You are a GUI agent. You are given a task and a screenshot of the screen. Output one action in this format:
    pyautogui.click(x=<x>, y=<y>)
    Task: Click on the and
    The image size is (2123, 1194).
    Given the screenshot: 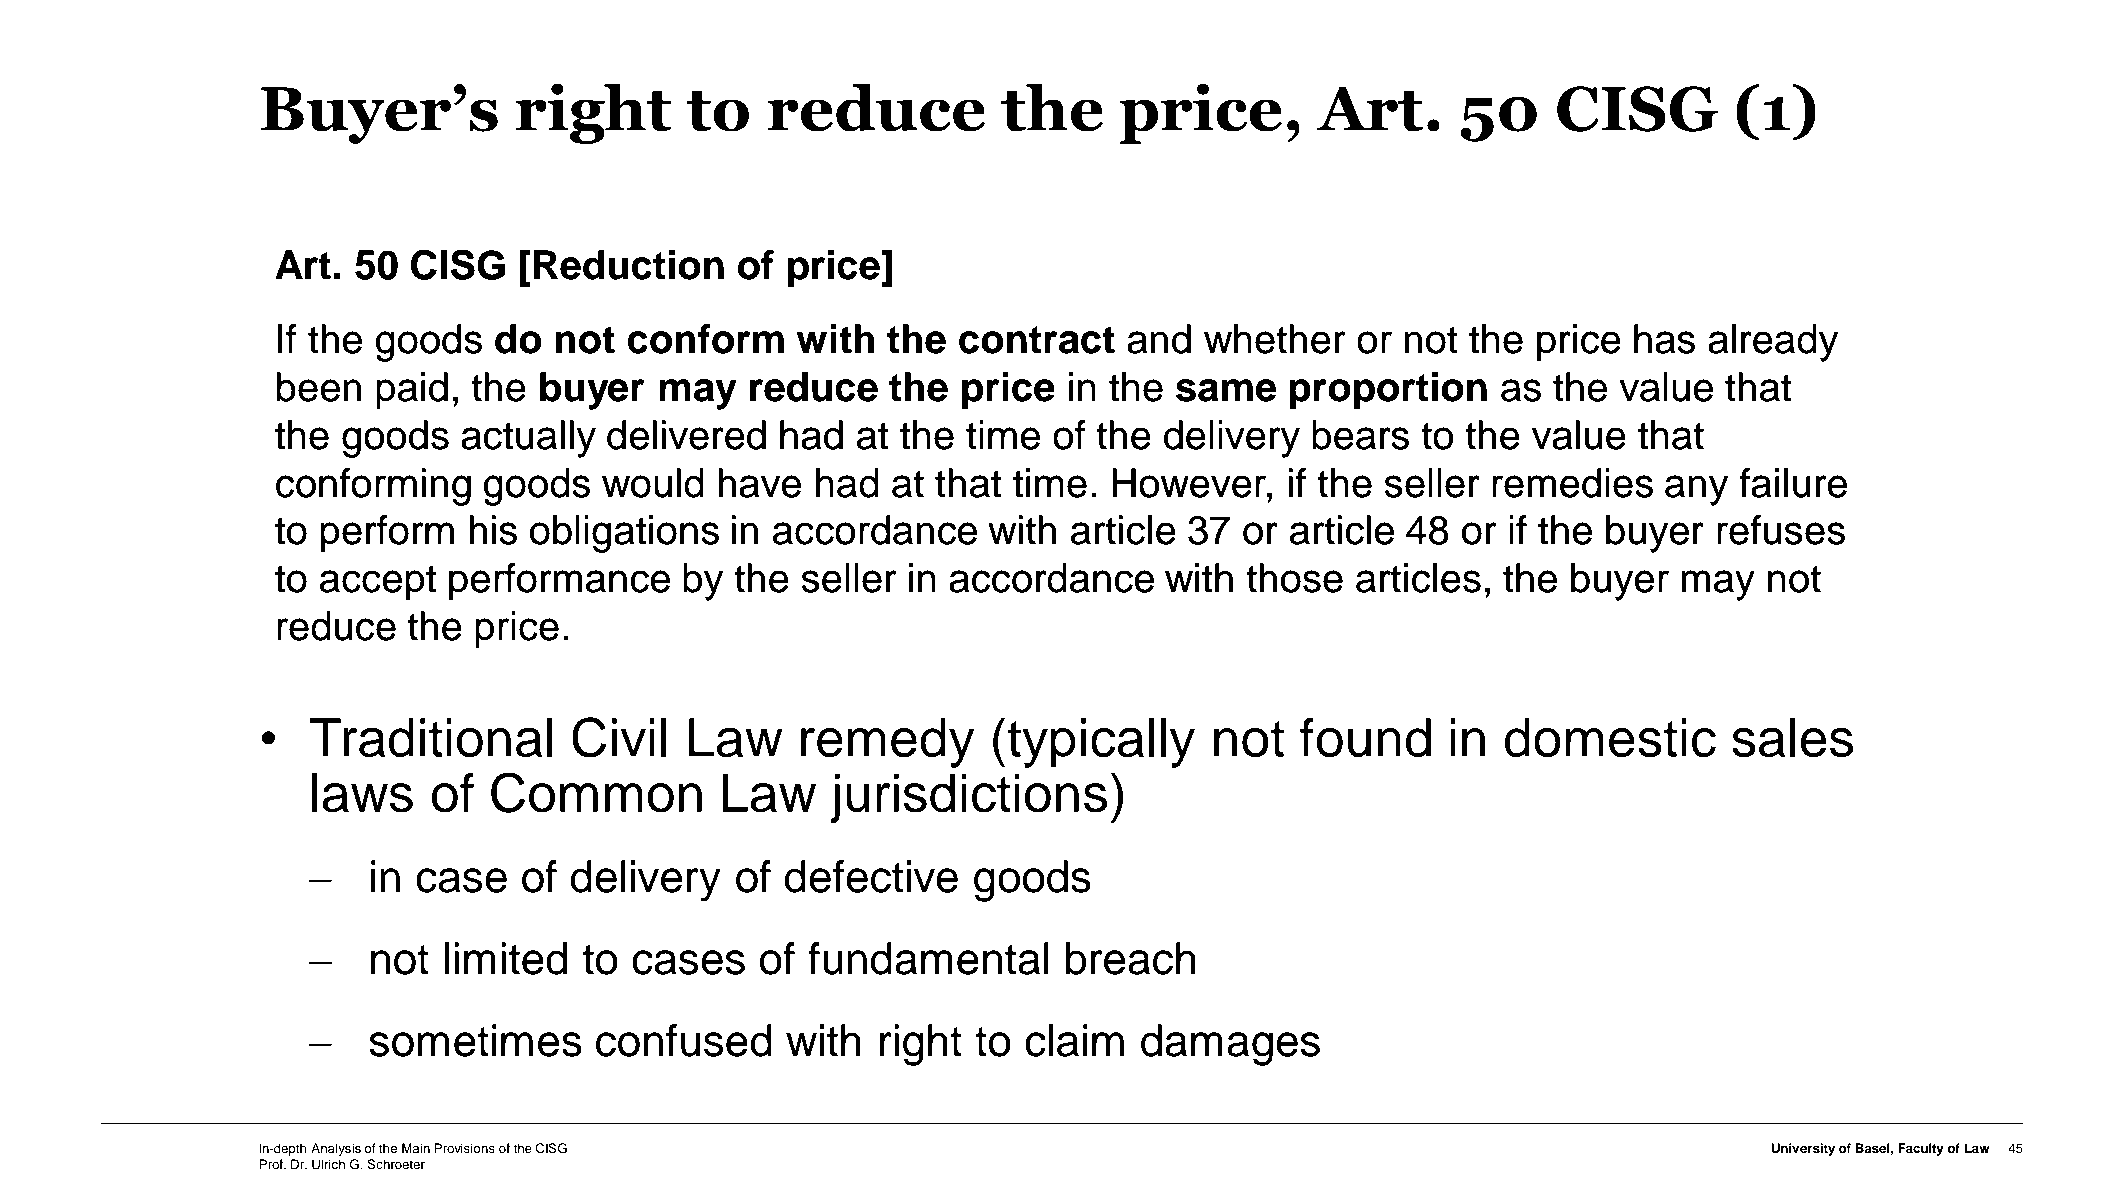 What is the action you would take?
    pyautogui.click(x=1159, y=339)
